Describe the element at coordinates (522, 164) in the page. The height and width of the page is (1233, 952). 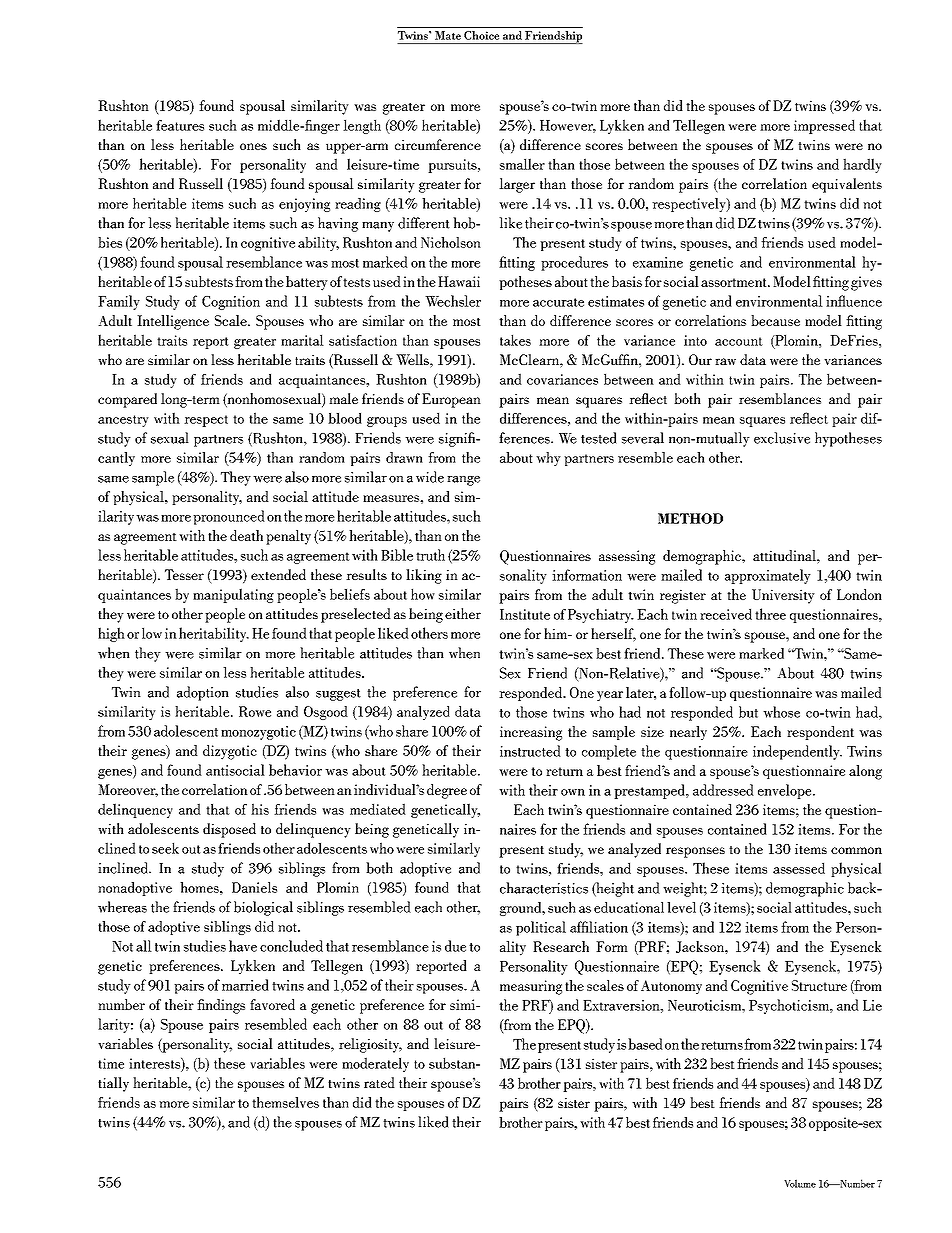
I see `smaller` at that location.
